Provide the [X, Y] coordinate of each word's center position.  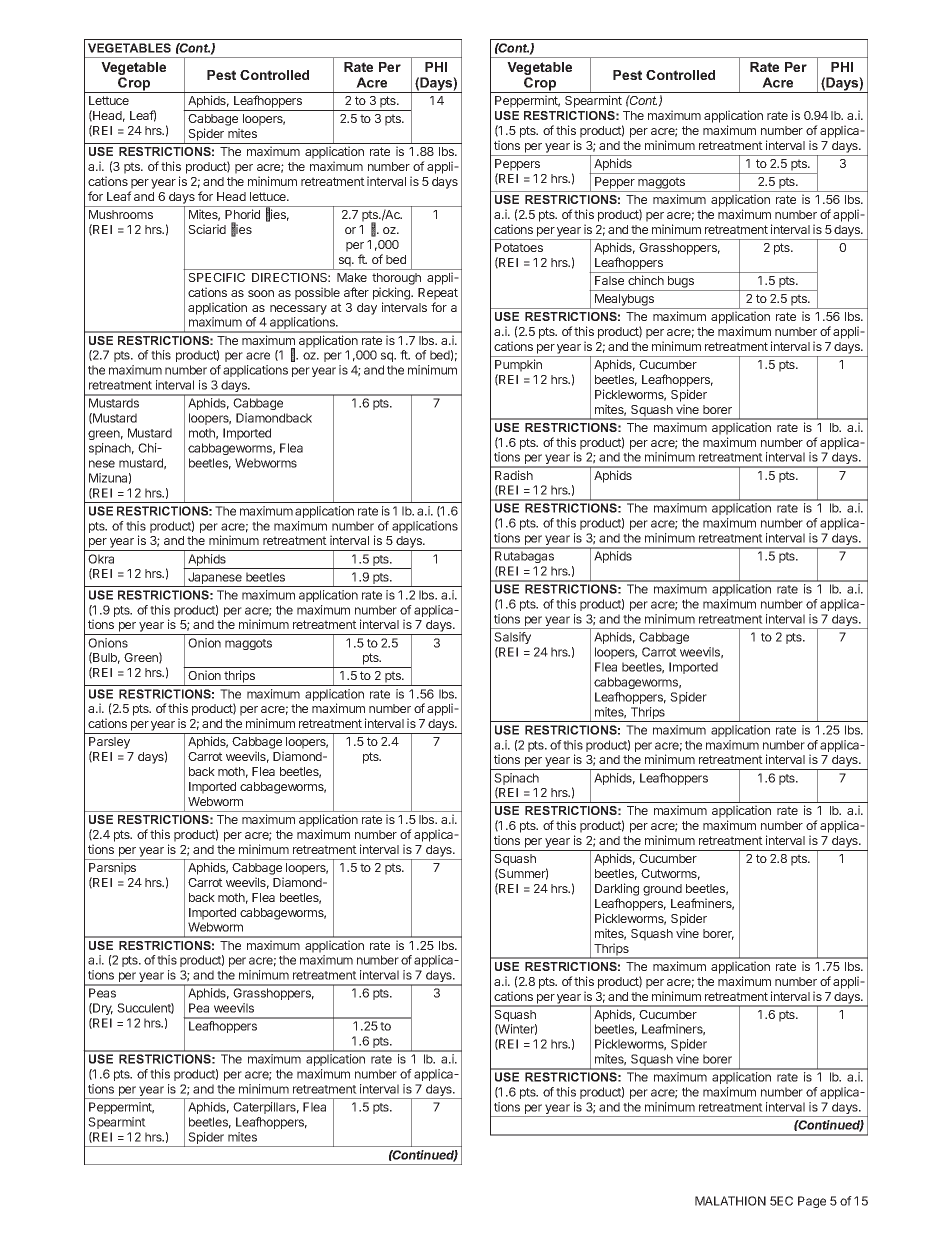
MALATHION [730, 1201]
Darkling [617, 891]
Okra [101, 559]
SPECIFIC [216, 277]
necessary [298, 310]
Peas [102, 993]
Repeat [438, 294]
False [609, 280]
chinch [646, 280]
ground [662, 890]
